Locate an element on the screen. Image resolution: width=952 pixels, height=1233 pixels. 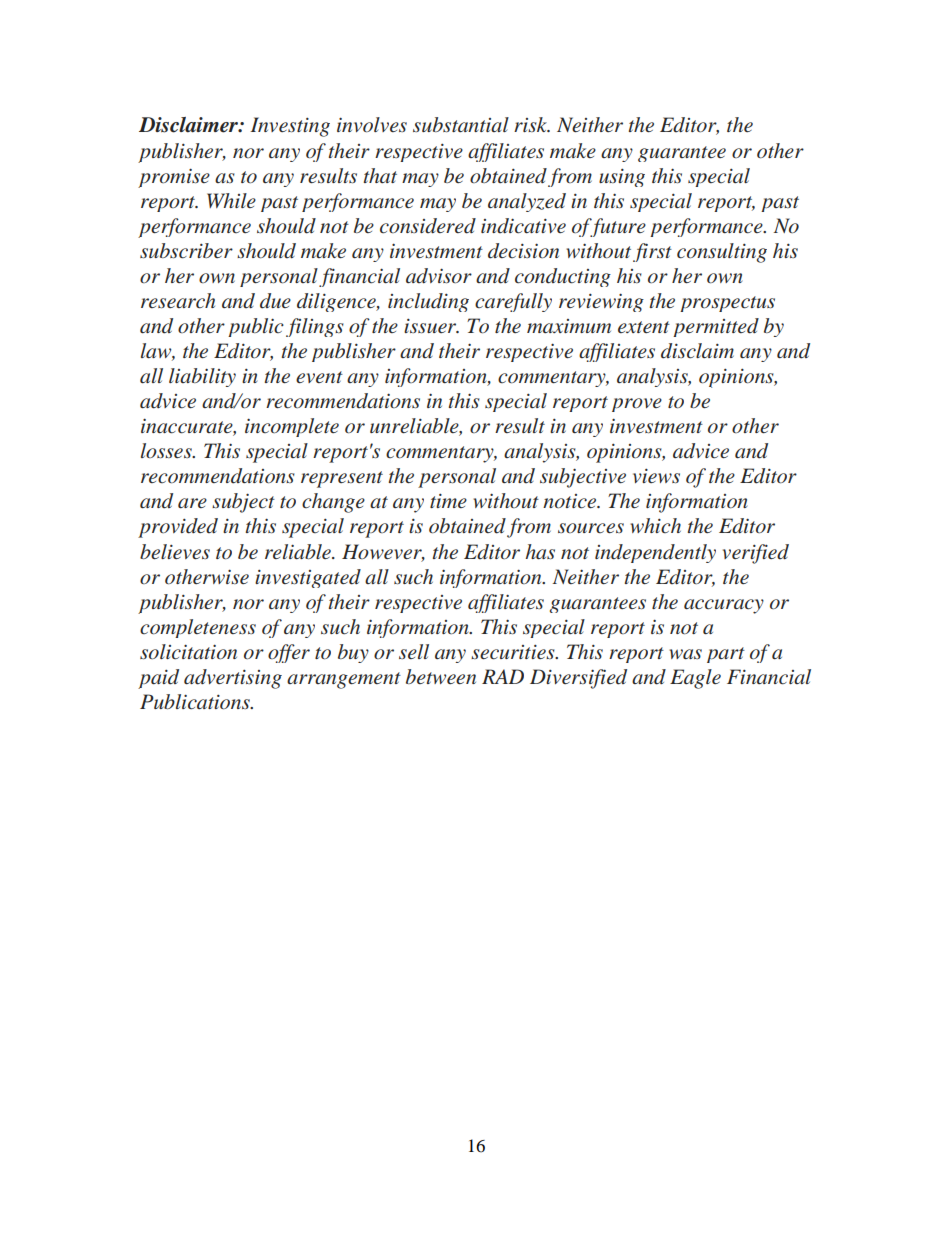
which is located at coordinates (655, 525).
